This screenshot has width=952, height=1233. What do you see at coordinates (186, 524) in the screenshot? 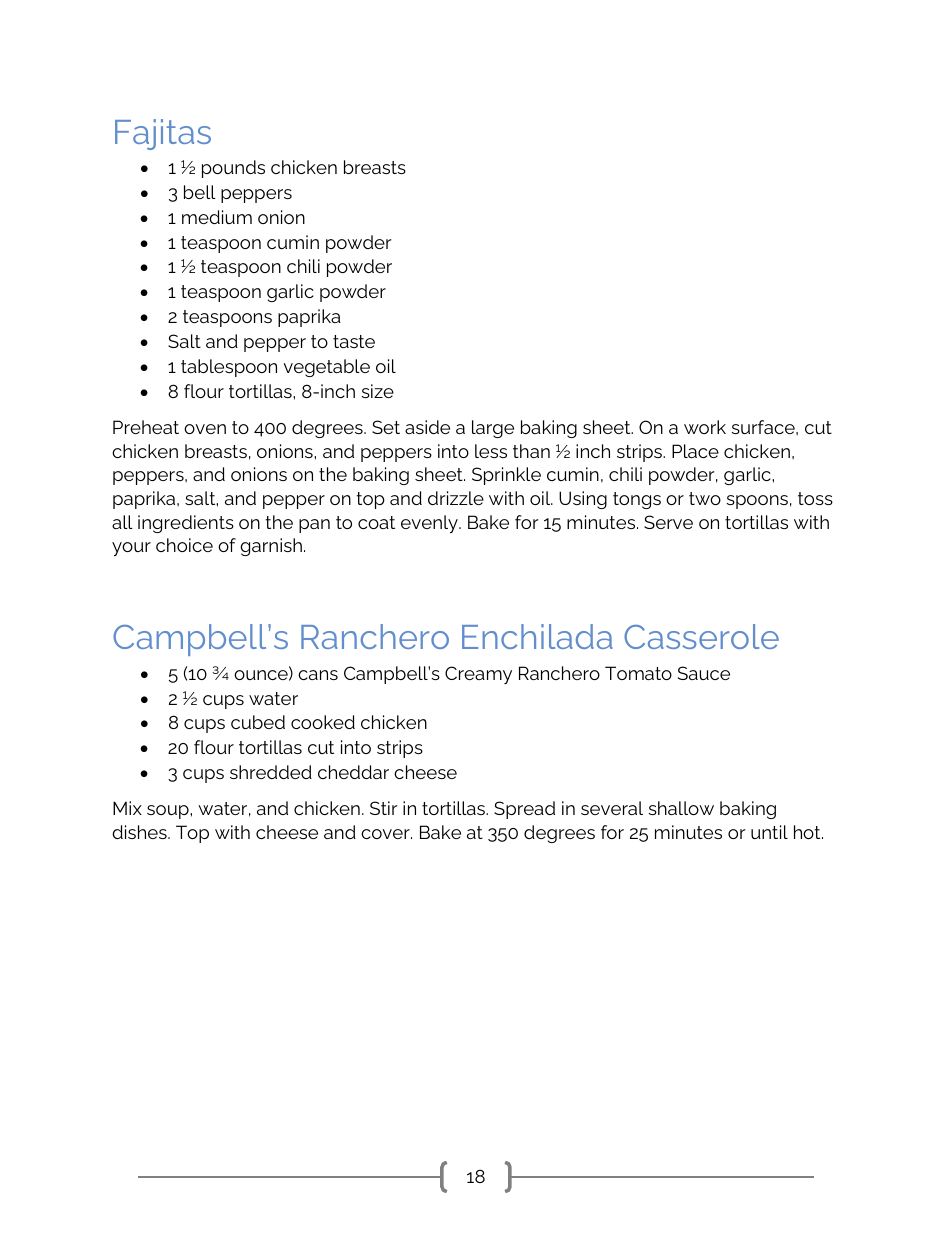
I see `ingredients` at bounding box center [186, 524].
